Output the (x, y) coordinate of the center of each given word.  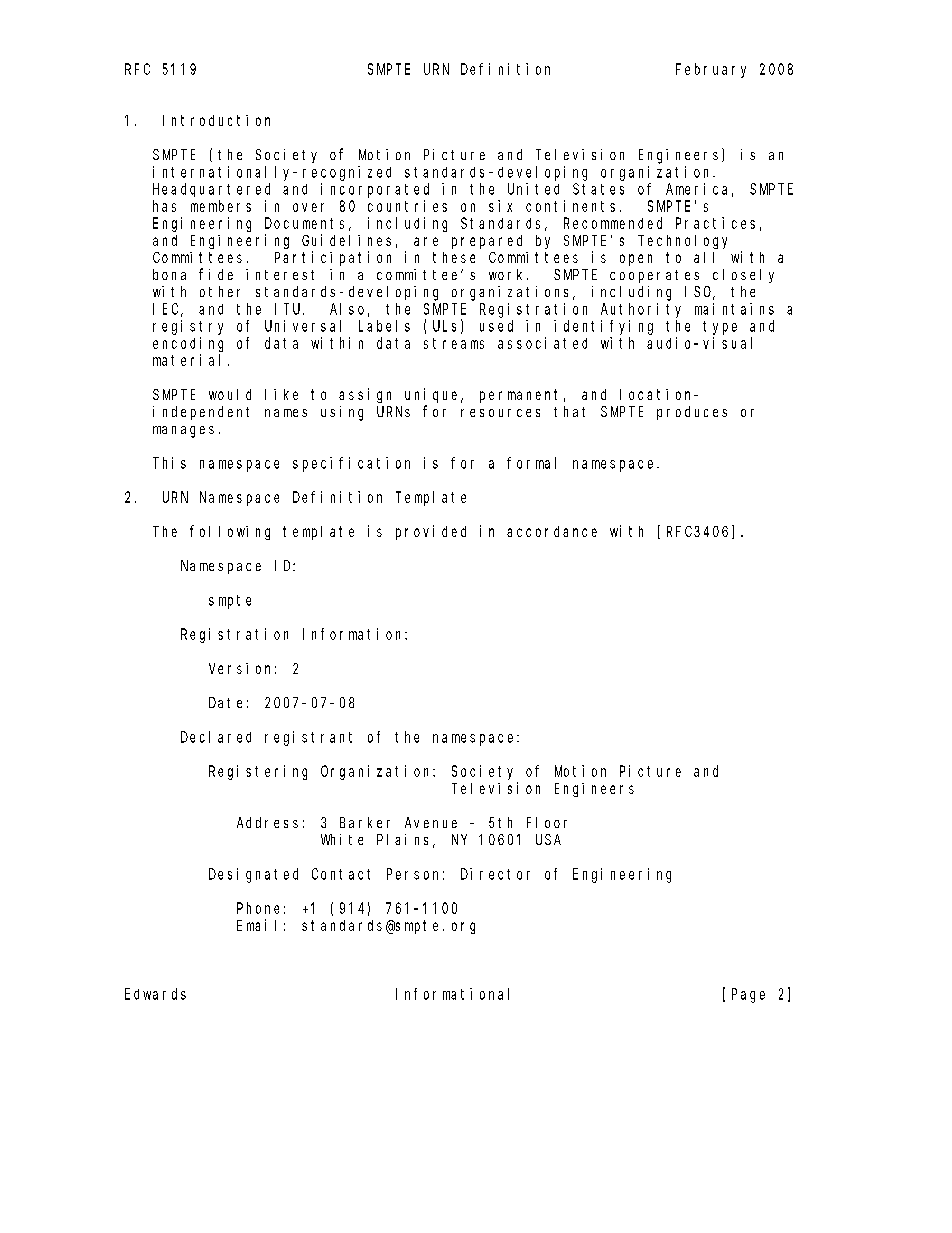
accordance (552, 531)
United (533, 189)
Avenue (431, 822)
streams (454, 343)
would (230, 394)
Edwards (155, 994)
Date (225, 702)
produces (692, 413)
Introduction (216, 120)
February (711, 70)
